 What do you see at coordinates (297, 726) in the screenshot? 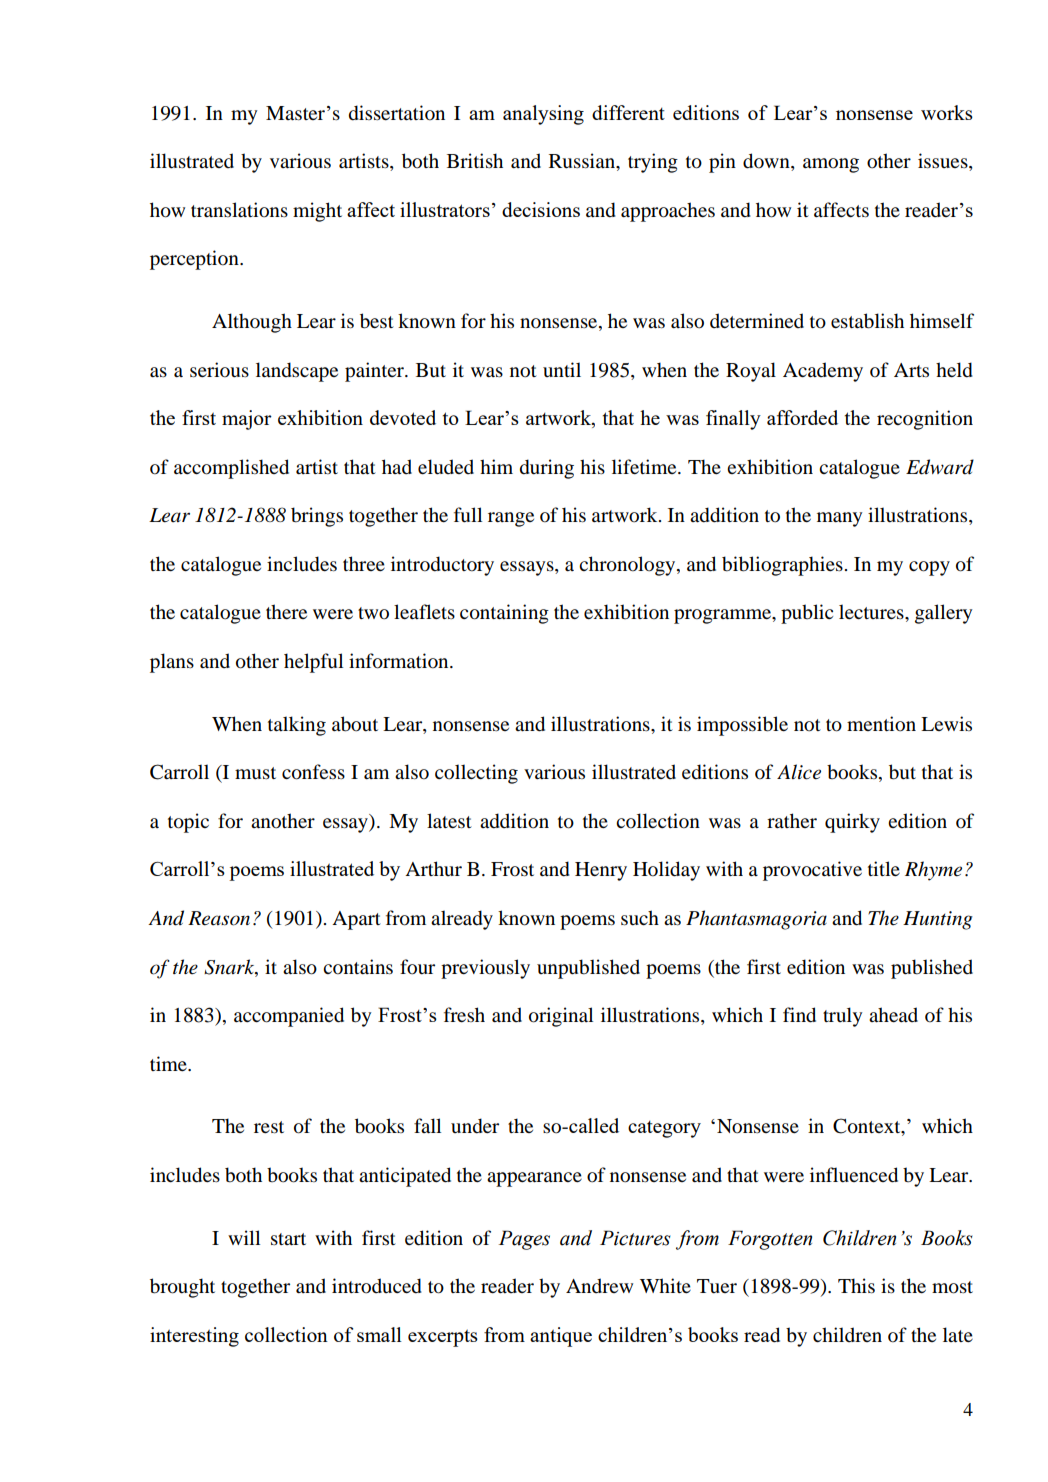
I see `talking` at bounding box center [297, 726].
